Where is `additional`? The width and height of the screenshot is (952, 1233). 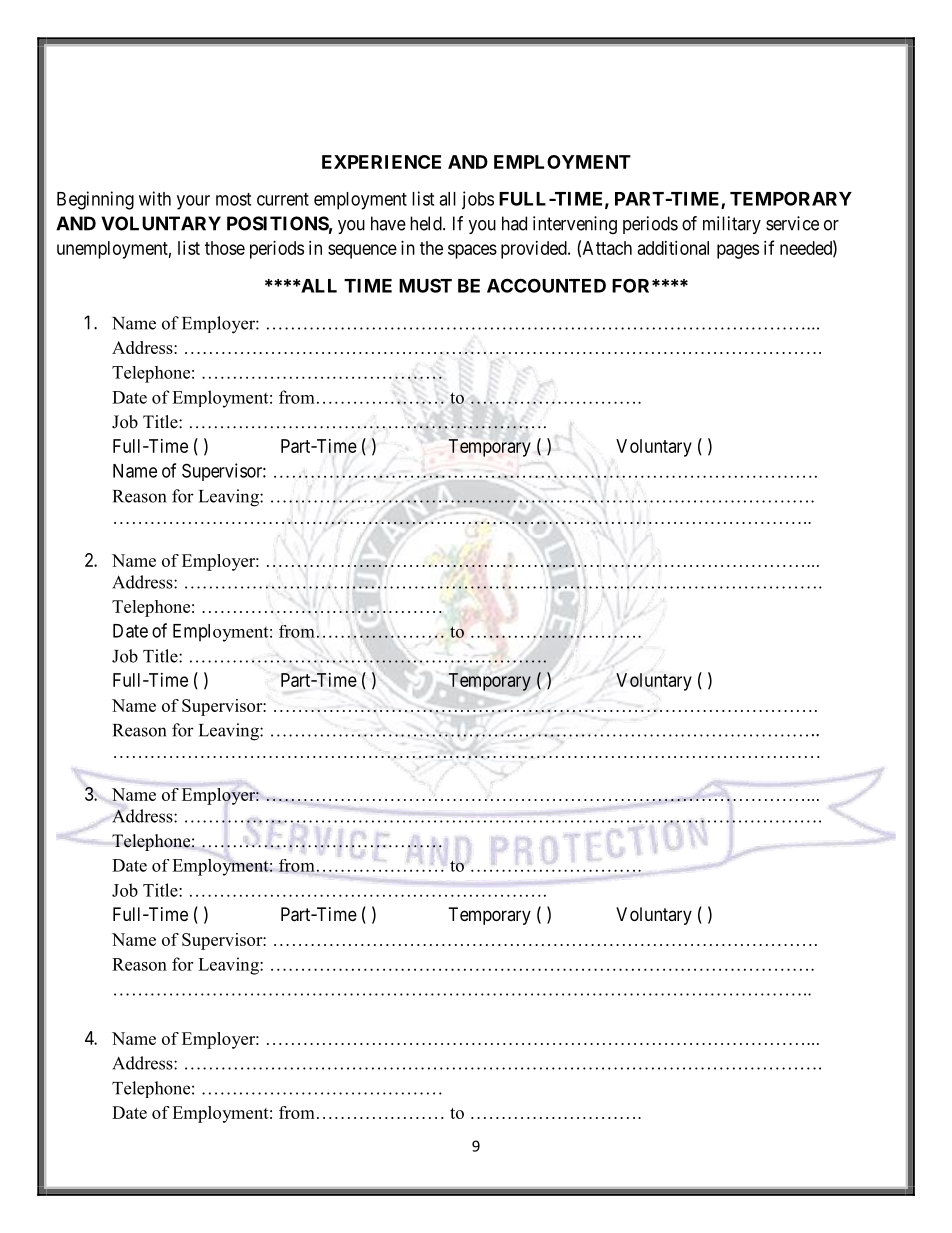
additional is located at coordinates (673, 248).
